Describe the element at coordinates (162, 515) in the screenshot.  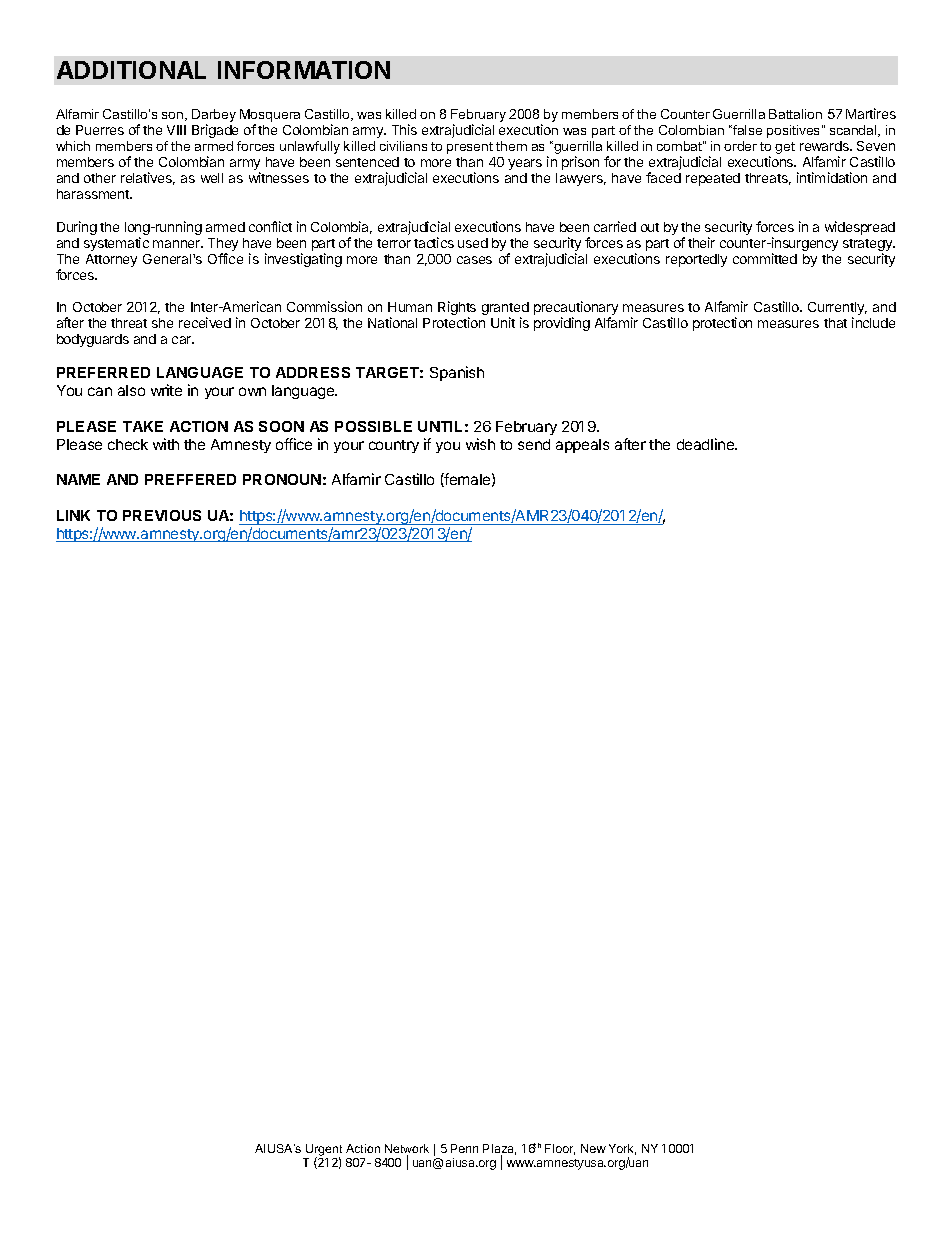
I see `PREVIOUS` at that location.
